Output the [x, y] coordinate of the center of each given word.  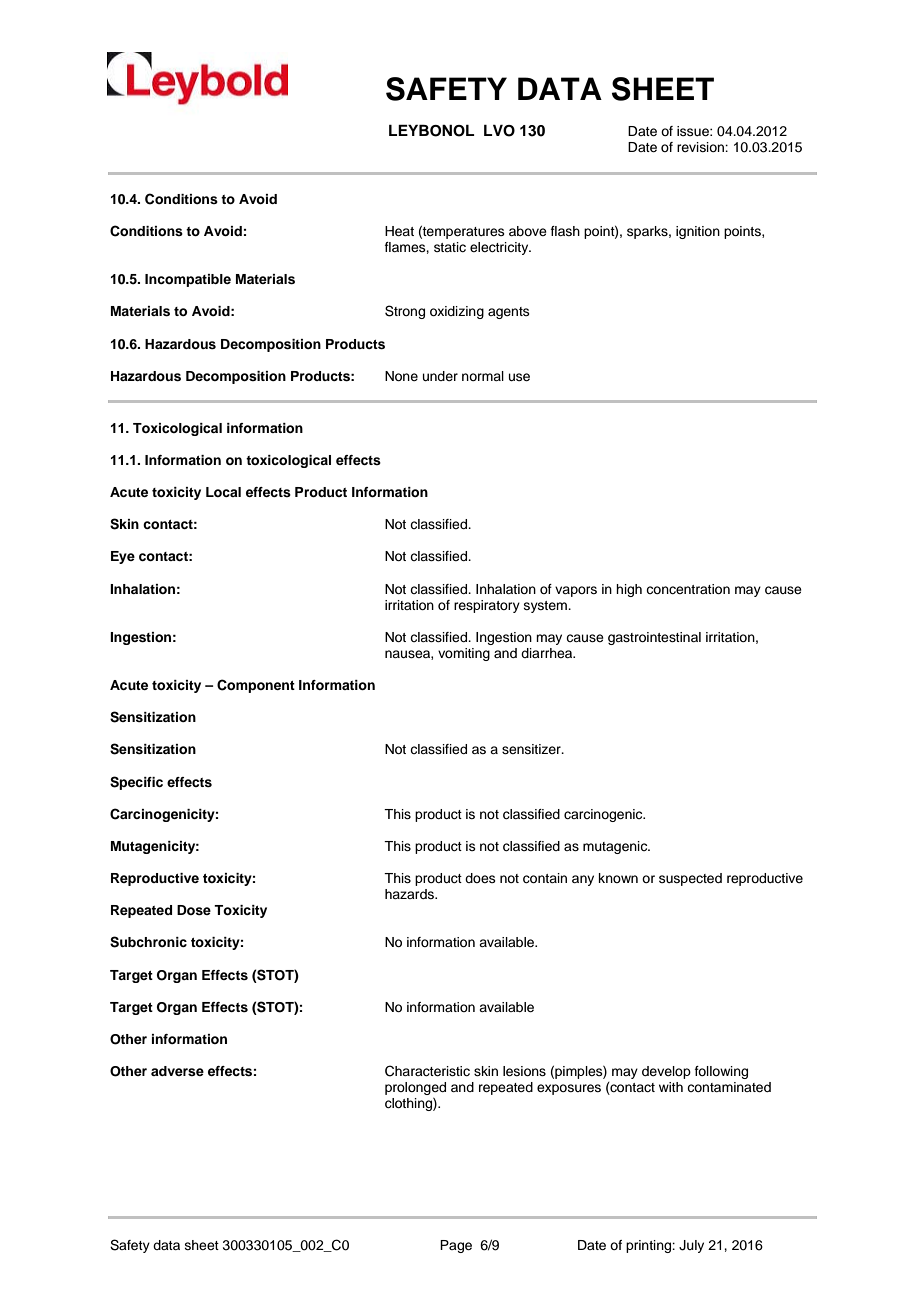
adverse [177, 1071]
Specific [136, 783]
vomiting [464, 654]
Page [456, 1246]
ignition [698, 232]
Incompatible [188, 280]
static [450, 247]
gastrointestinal [654, 638]
